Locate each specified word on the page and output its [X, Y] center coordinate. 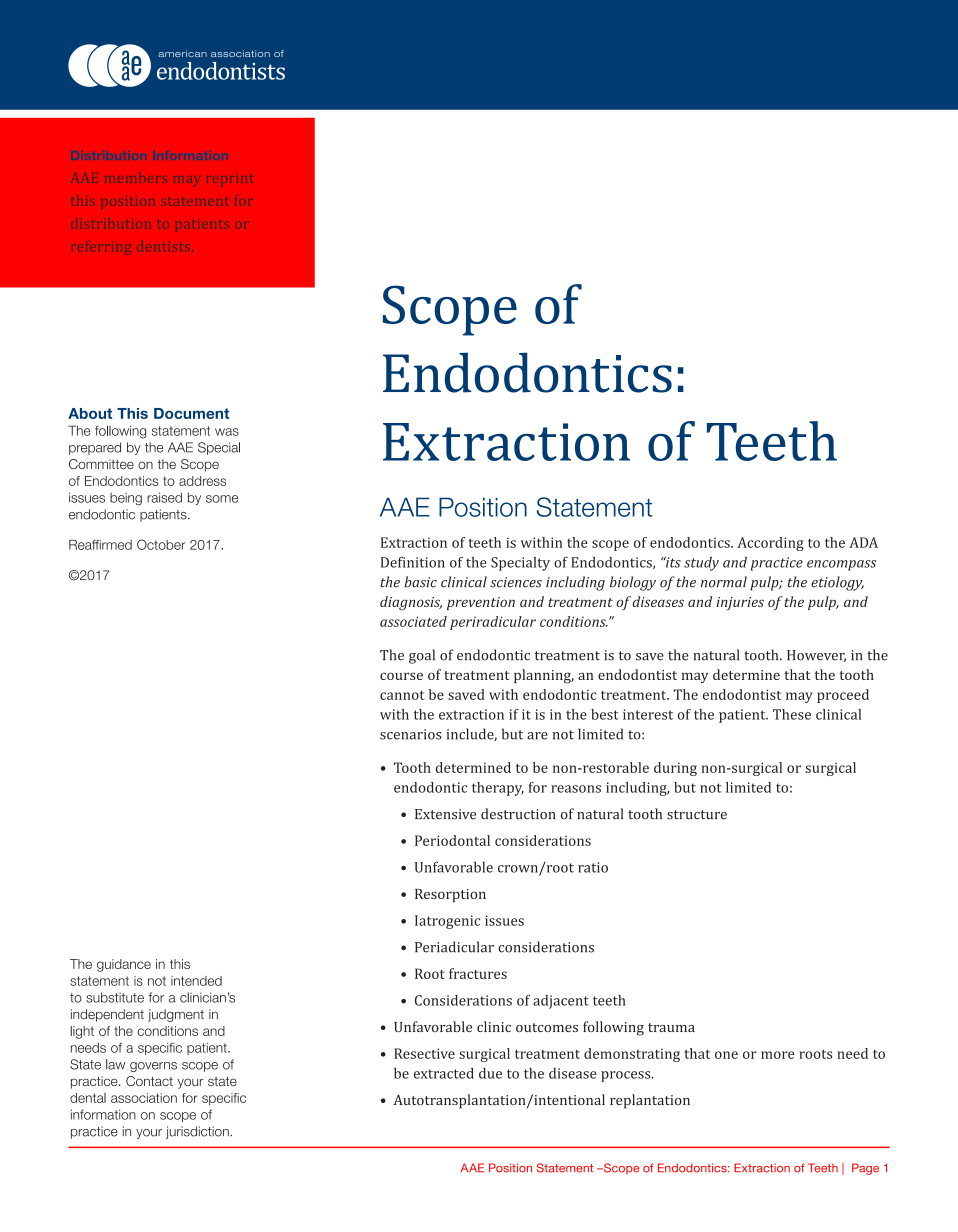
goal [422, 656]
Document [191, 413]
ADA [863, 542]
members [136, 177]
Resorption [450, 895]
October [161, 544]
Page [865, 1169]
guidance [124, 965]
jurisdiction [198, 1132]
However [816, 656]
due [490, 1073]
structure [697, 815]
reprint [229, 179]
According [770, 544]
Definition [413, 562]
